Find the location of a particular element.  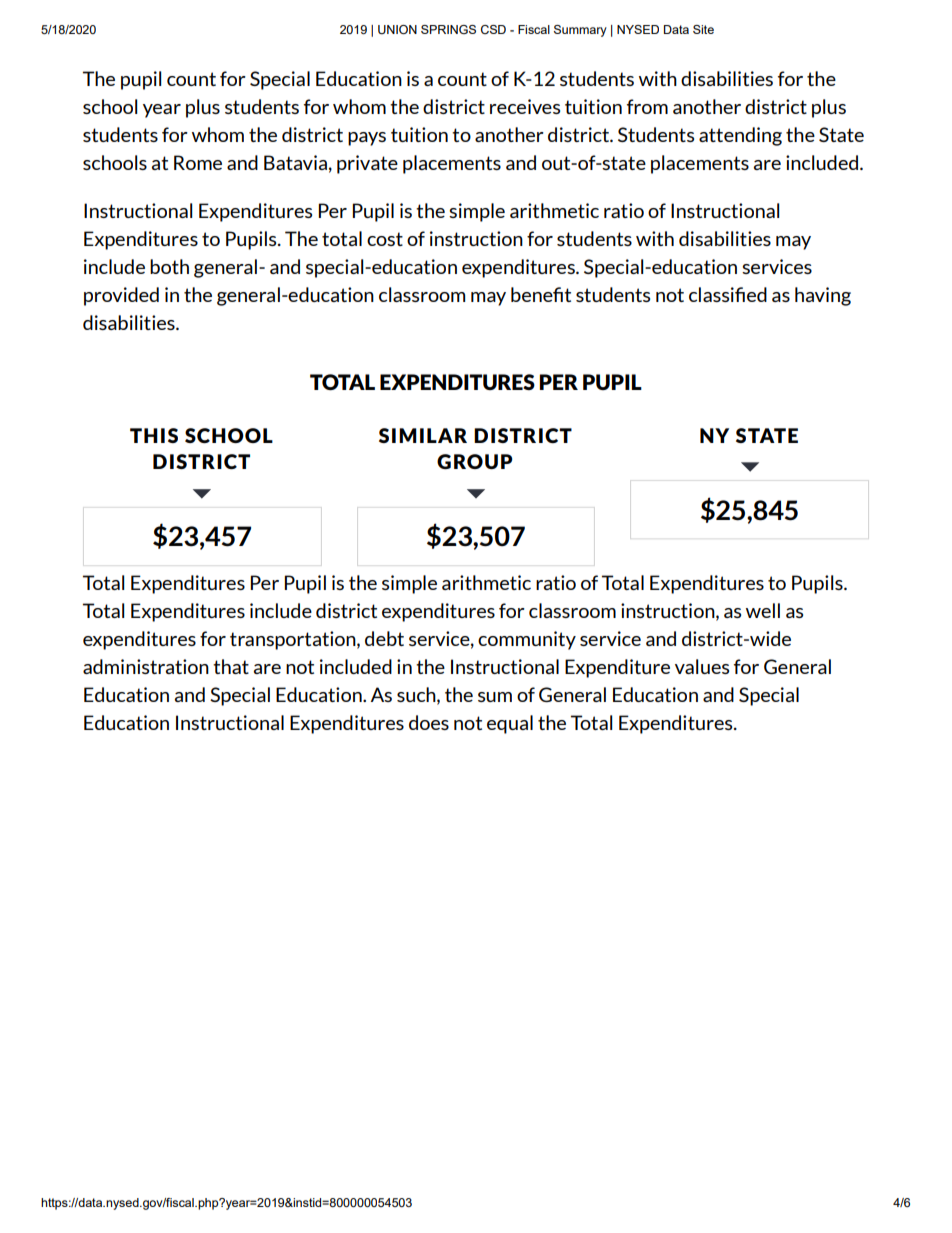

having is located at coordinates (823, 296).
